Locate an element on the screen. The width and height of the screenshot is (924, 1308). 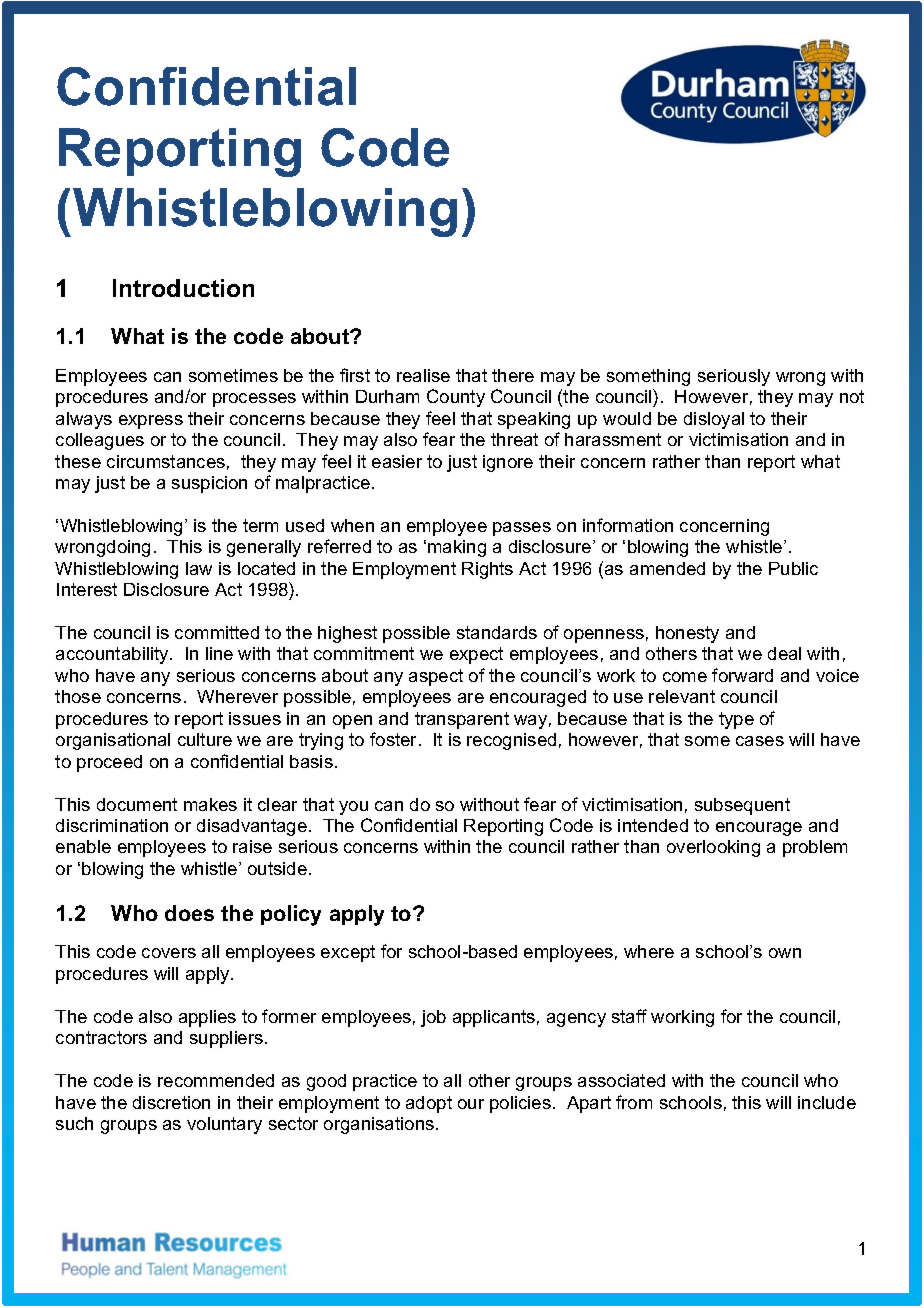
transparent is located at coordinates (462, 720).
